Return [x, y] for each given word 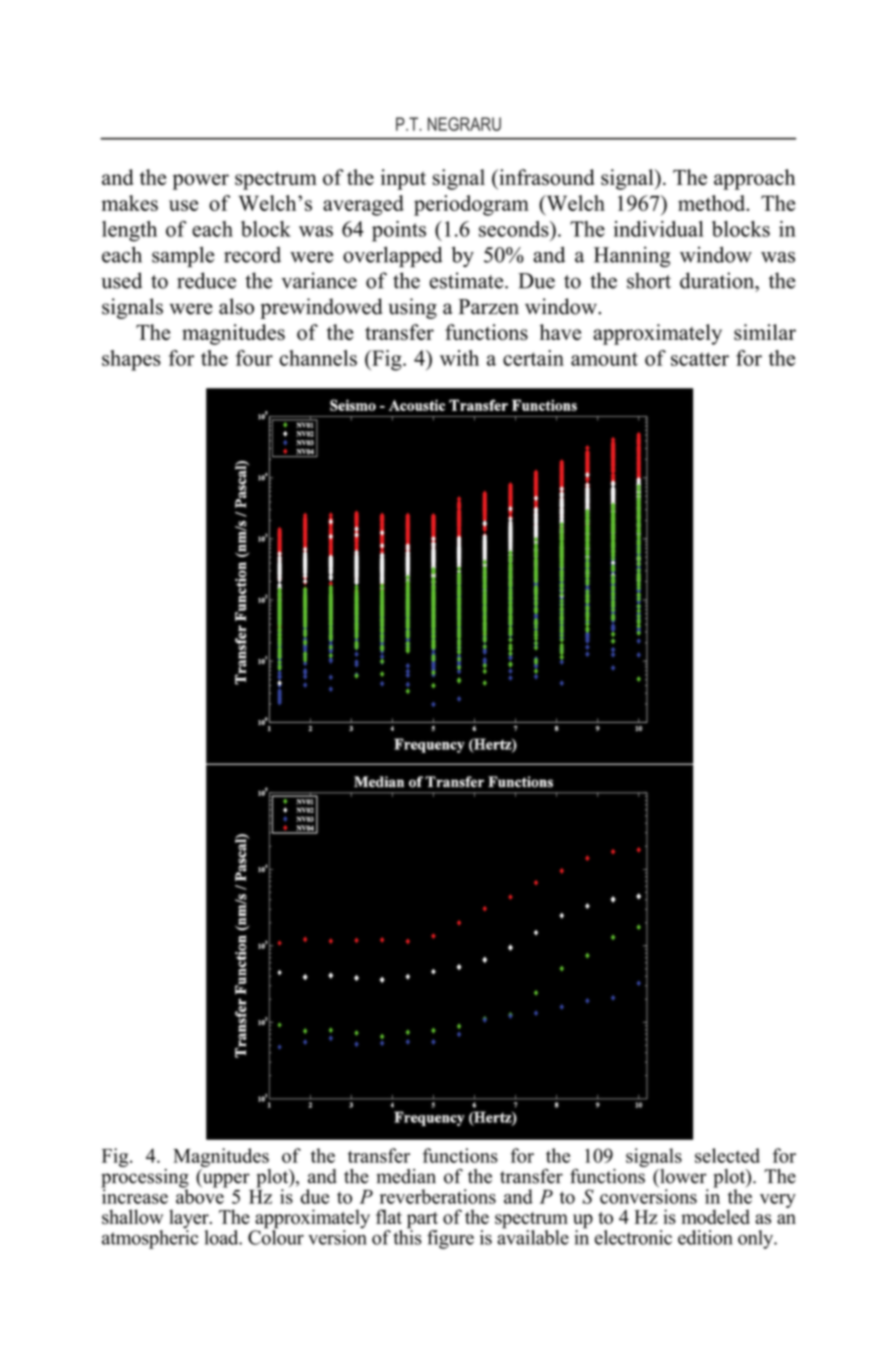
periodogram [471, 205]
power [200, 182]
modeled [715, 1216]
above [201, 1195]
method [713, 203]
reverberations [438, 1196]
